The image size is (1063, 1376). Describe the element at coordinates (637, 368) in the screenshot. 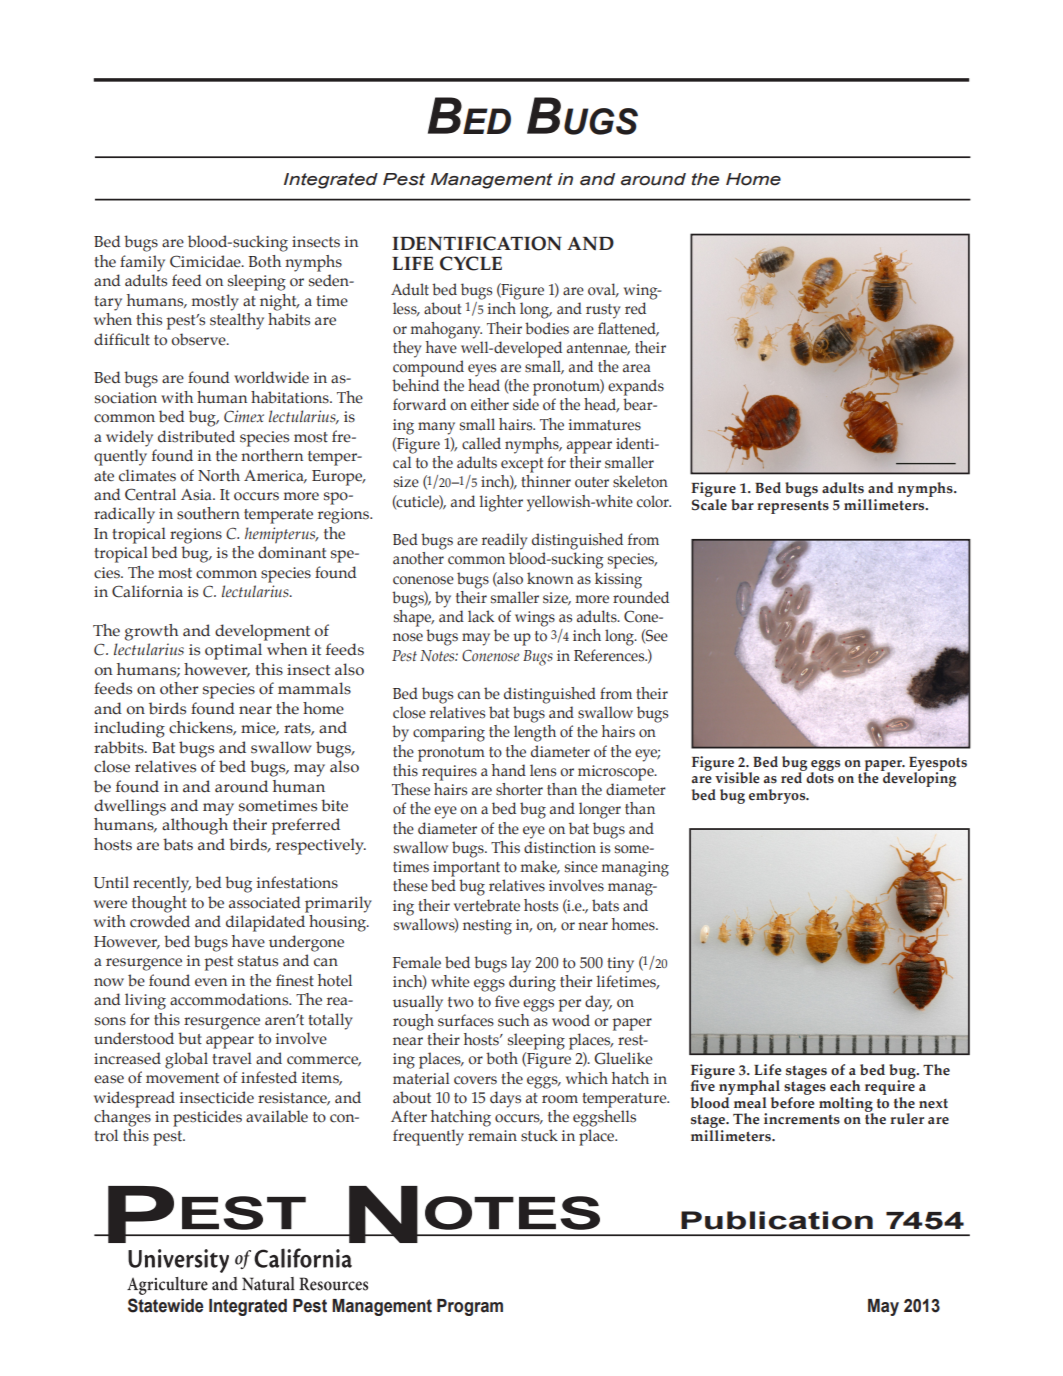

I see `area` at that location.
